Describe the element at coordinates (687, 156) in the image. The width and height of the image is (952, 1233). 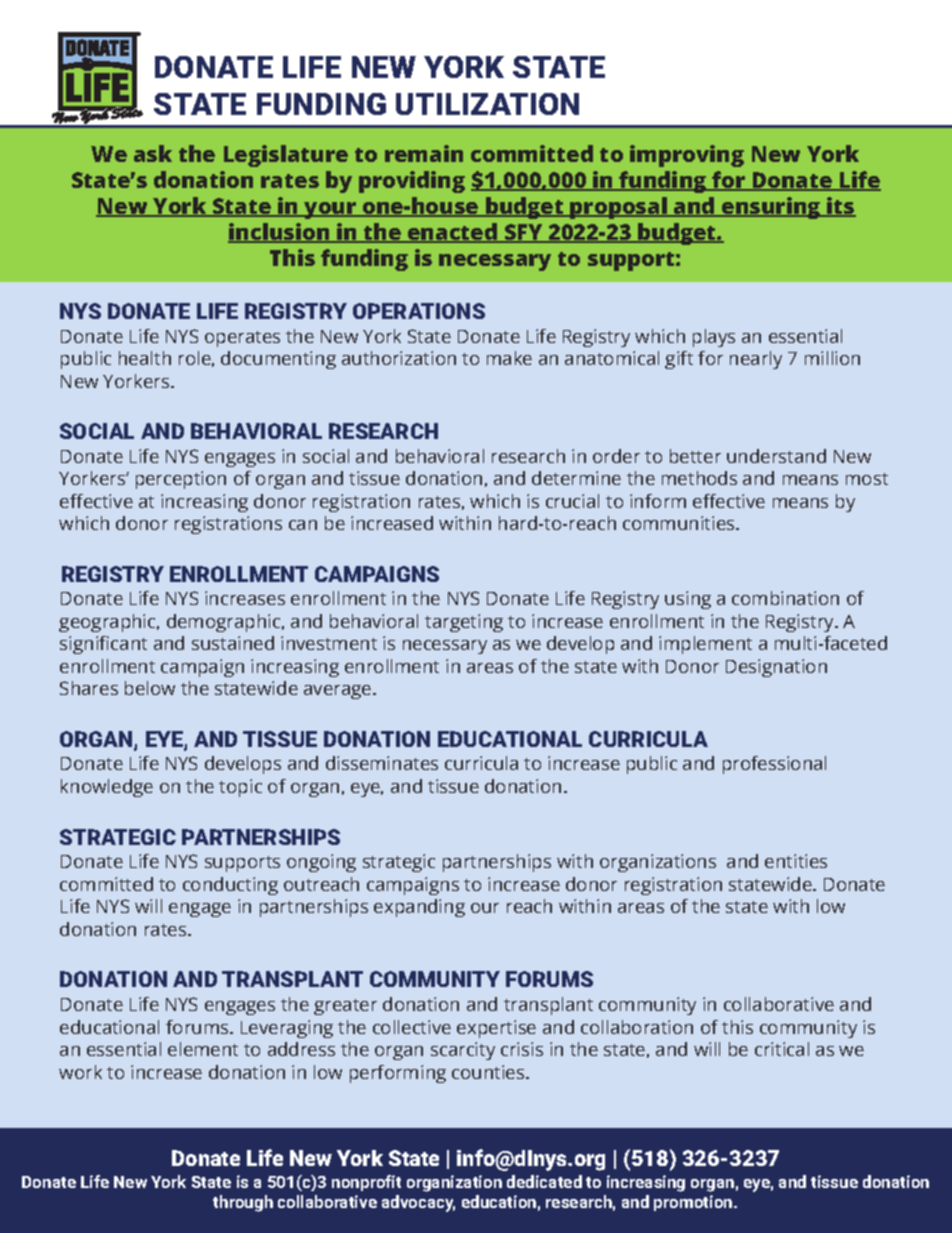
I see `improving` at that location.
